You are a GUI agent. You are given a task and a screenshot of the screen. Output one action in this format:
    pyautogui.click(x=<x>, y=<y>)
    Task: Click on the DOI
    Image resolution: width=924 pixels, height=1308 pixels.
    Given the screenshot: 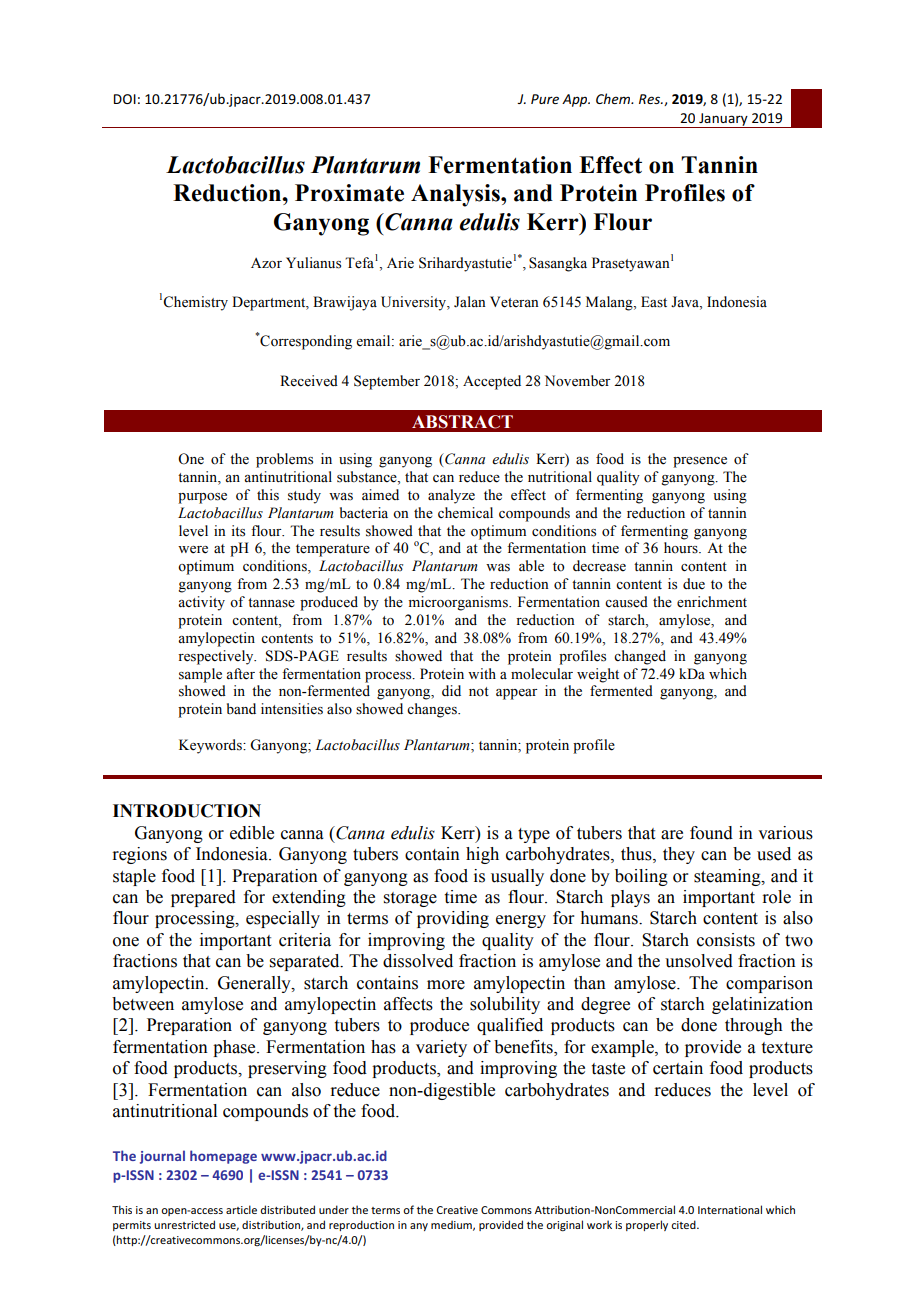 What is the action you would take?
    pyautogui.click(x=125, y=99)
